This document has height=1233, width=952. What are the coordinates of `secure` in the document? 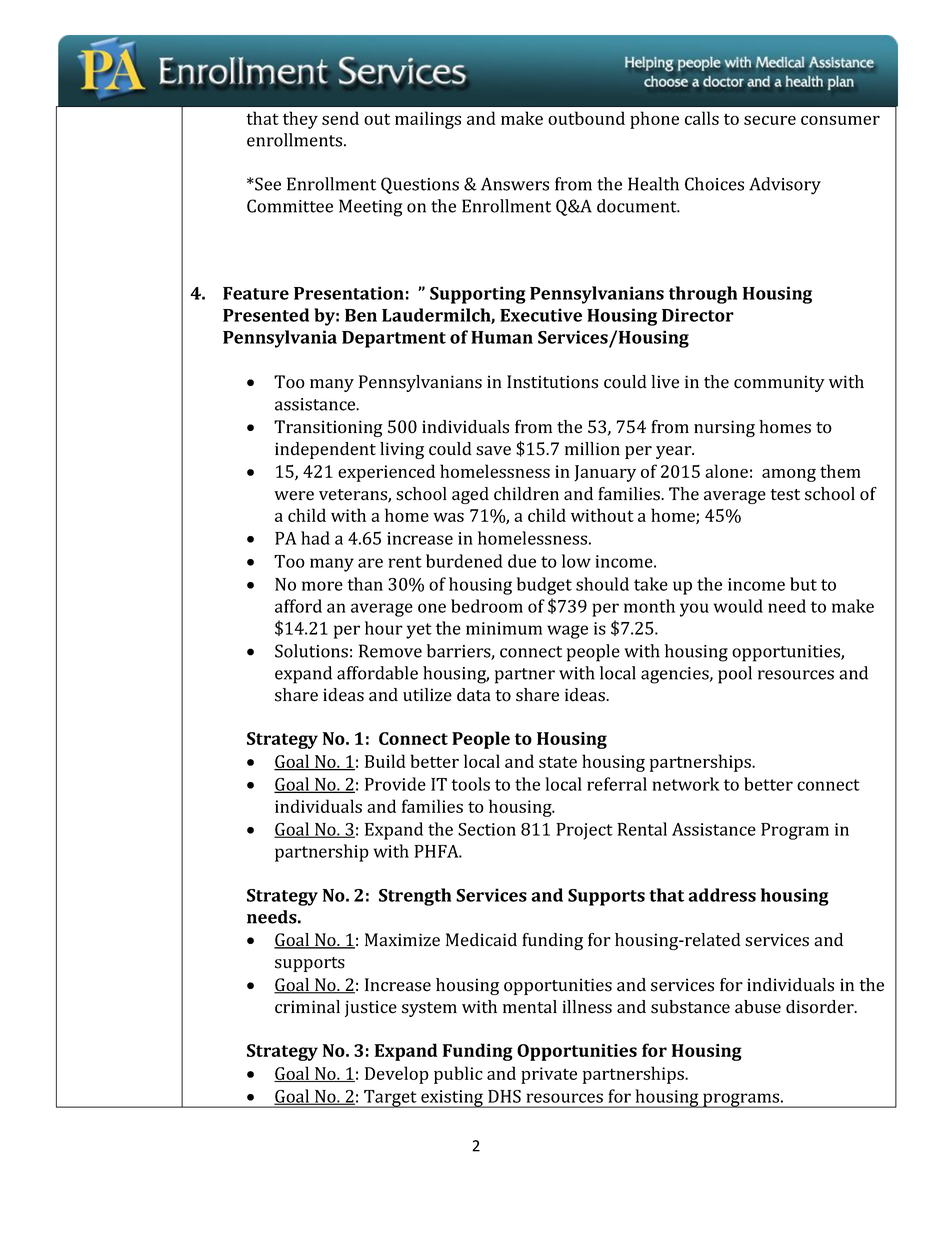 It's located at (770, 120).
